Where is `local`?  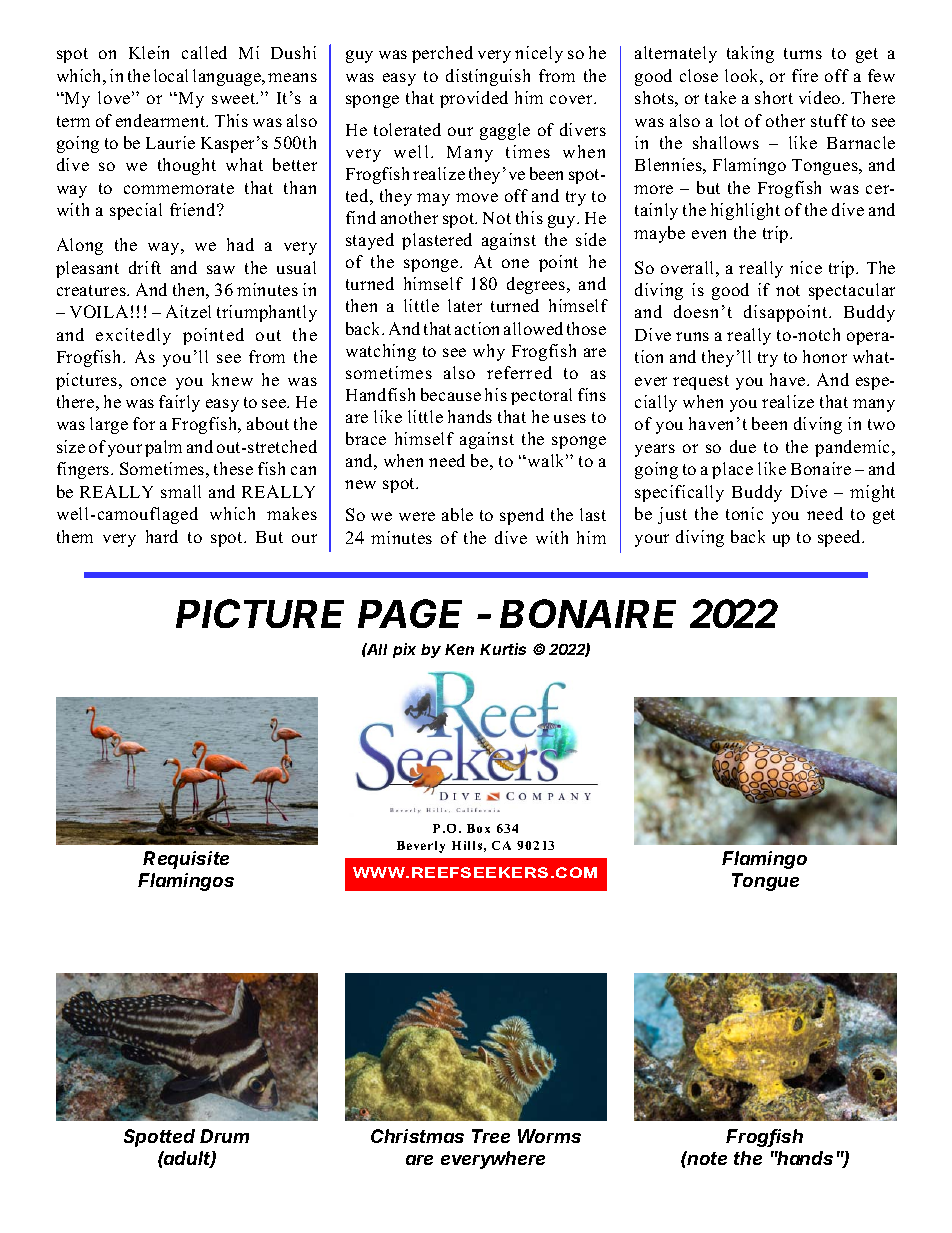 local is located at coordinates (171, 75).
